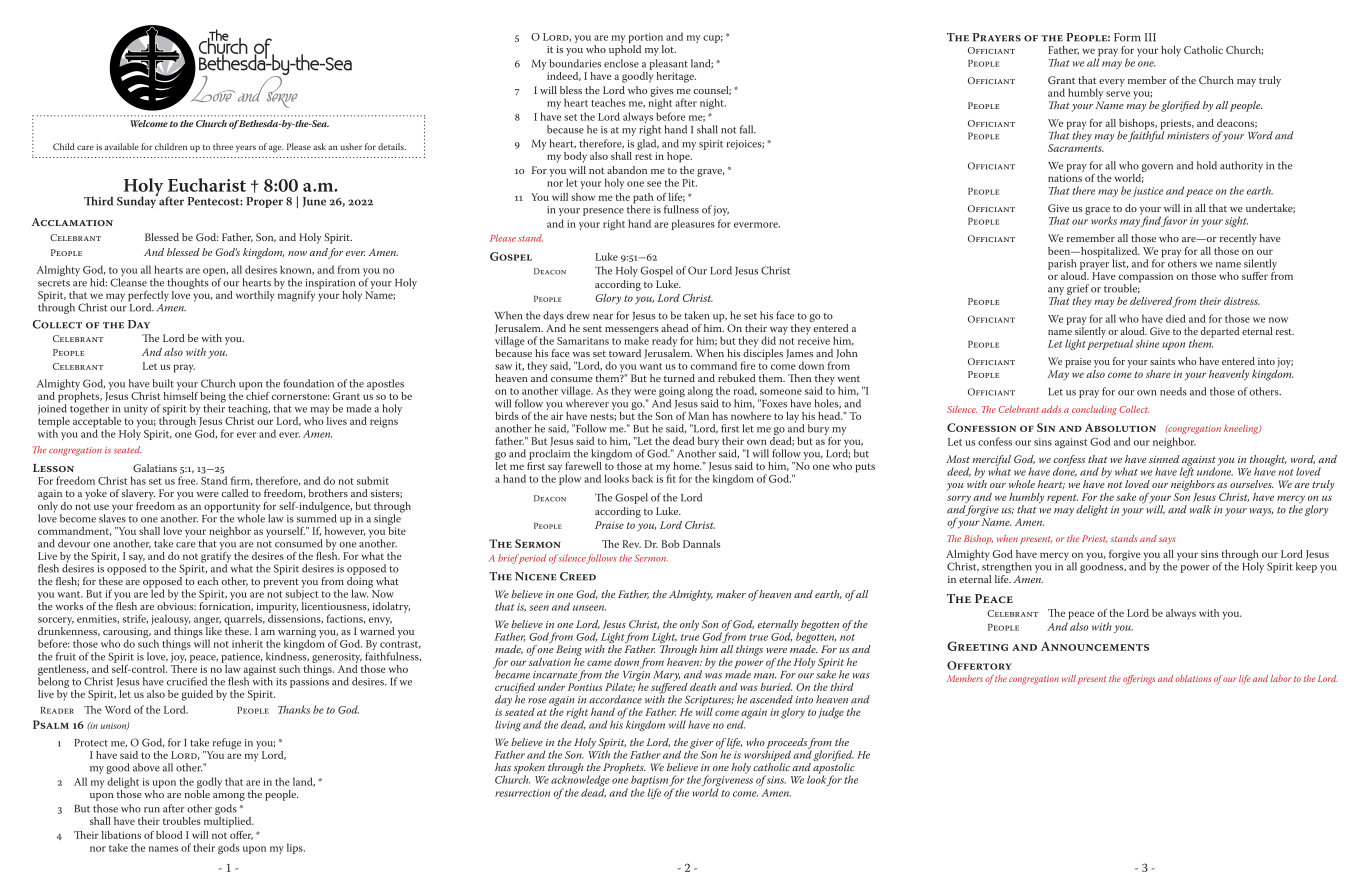 The image size is (1372, 887). What do you see at coordinates (216, 557) in the page?
I see `gratify` at bounding box center [216, 557].
